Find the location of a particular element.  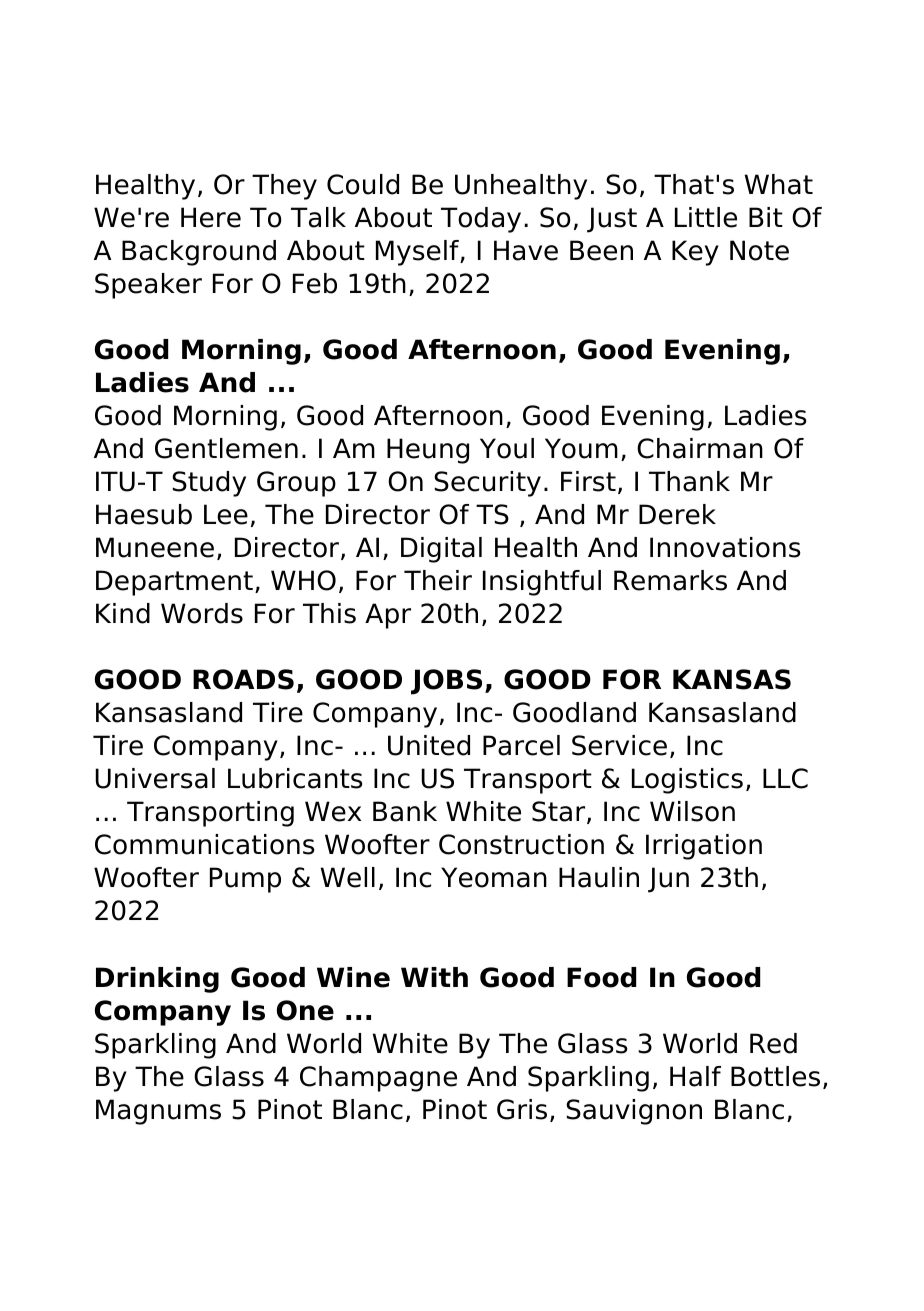

Today is located at coordinates (481, 220).
